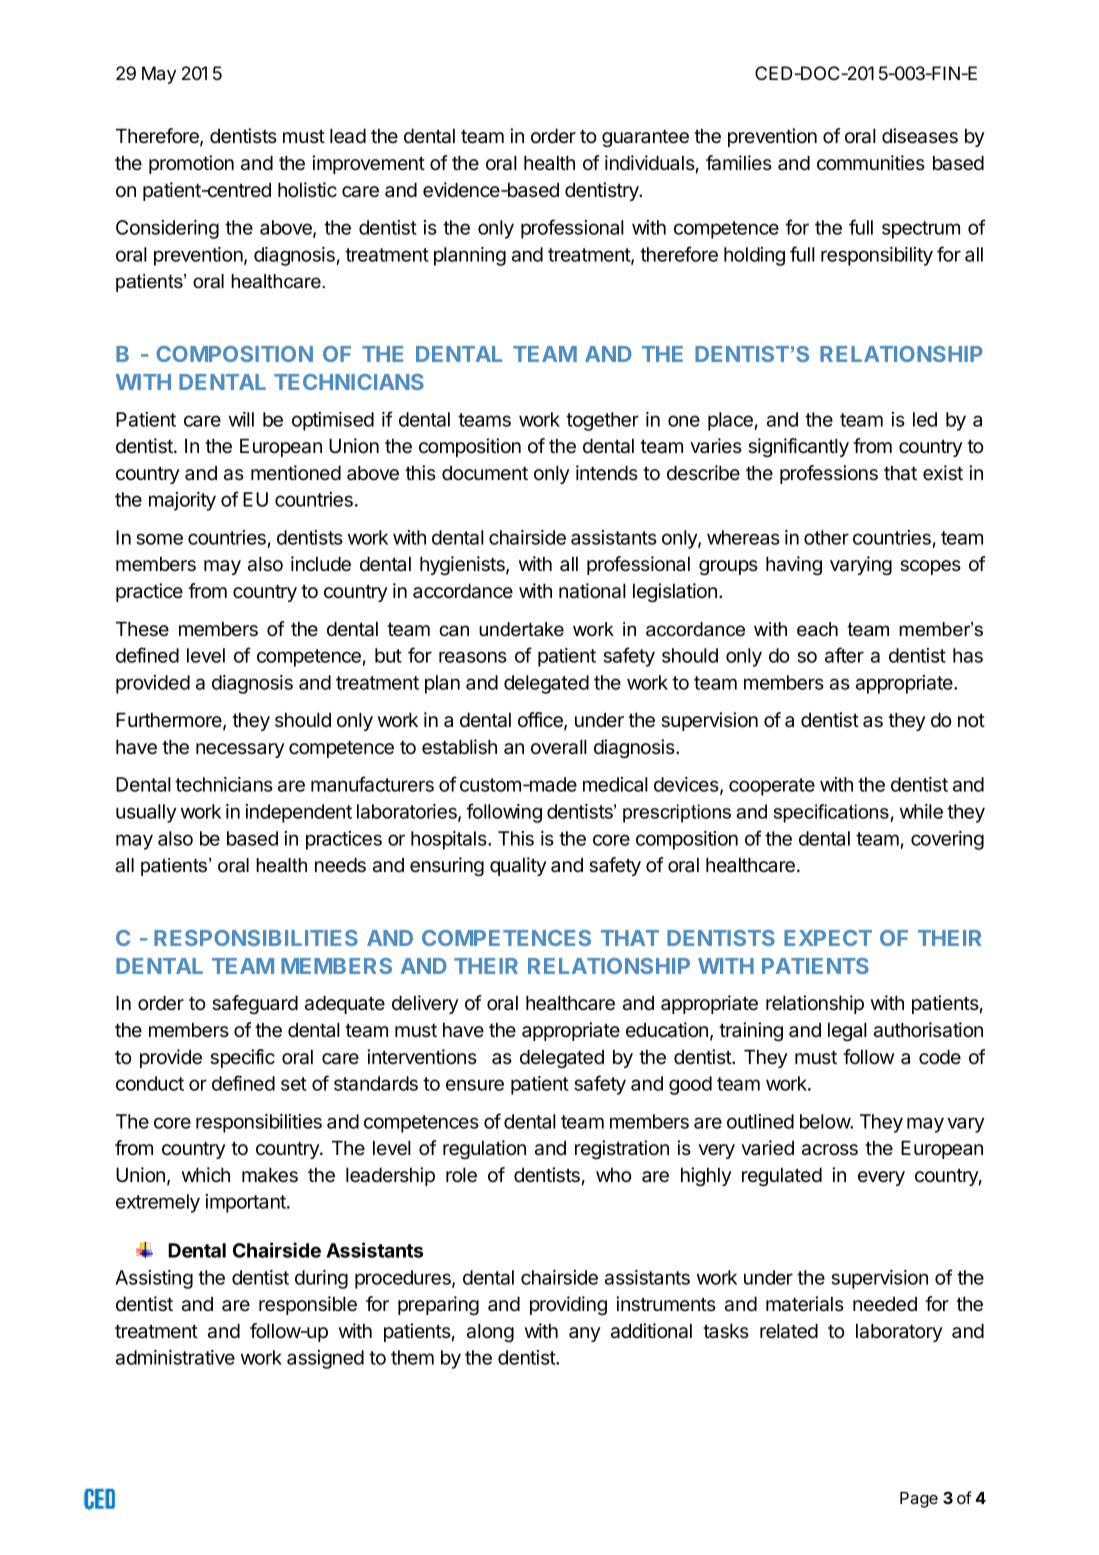  What do you see at coordinates (559, 747) in the screenshot?
I see `overall` at bounding box center [559, 747].
